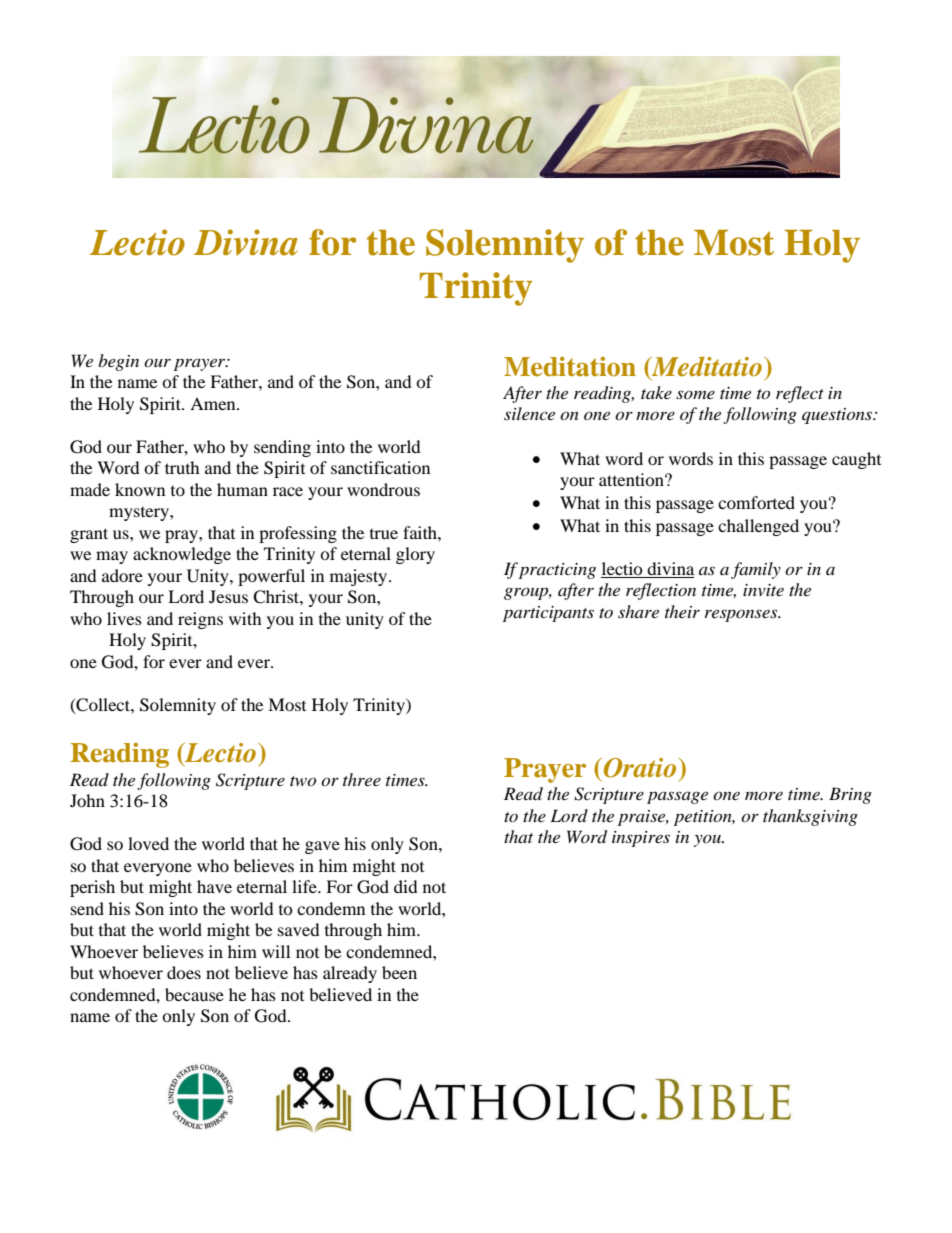 The height and width of the screenshot is (1233, 952). What do you see at coordinates (548, 614) in the screenshot?
I see `participants` at bounding box center [548, 614].
